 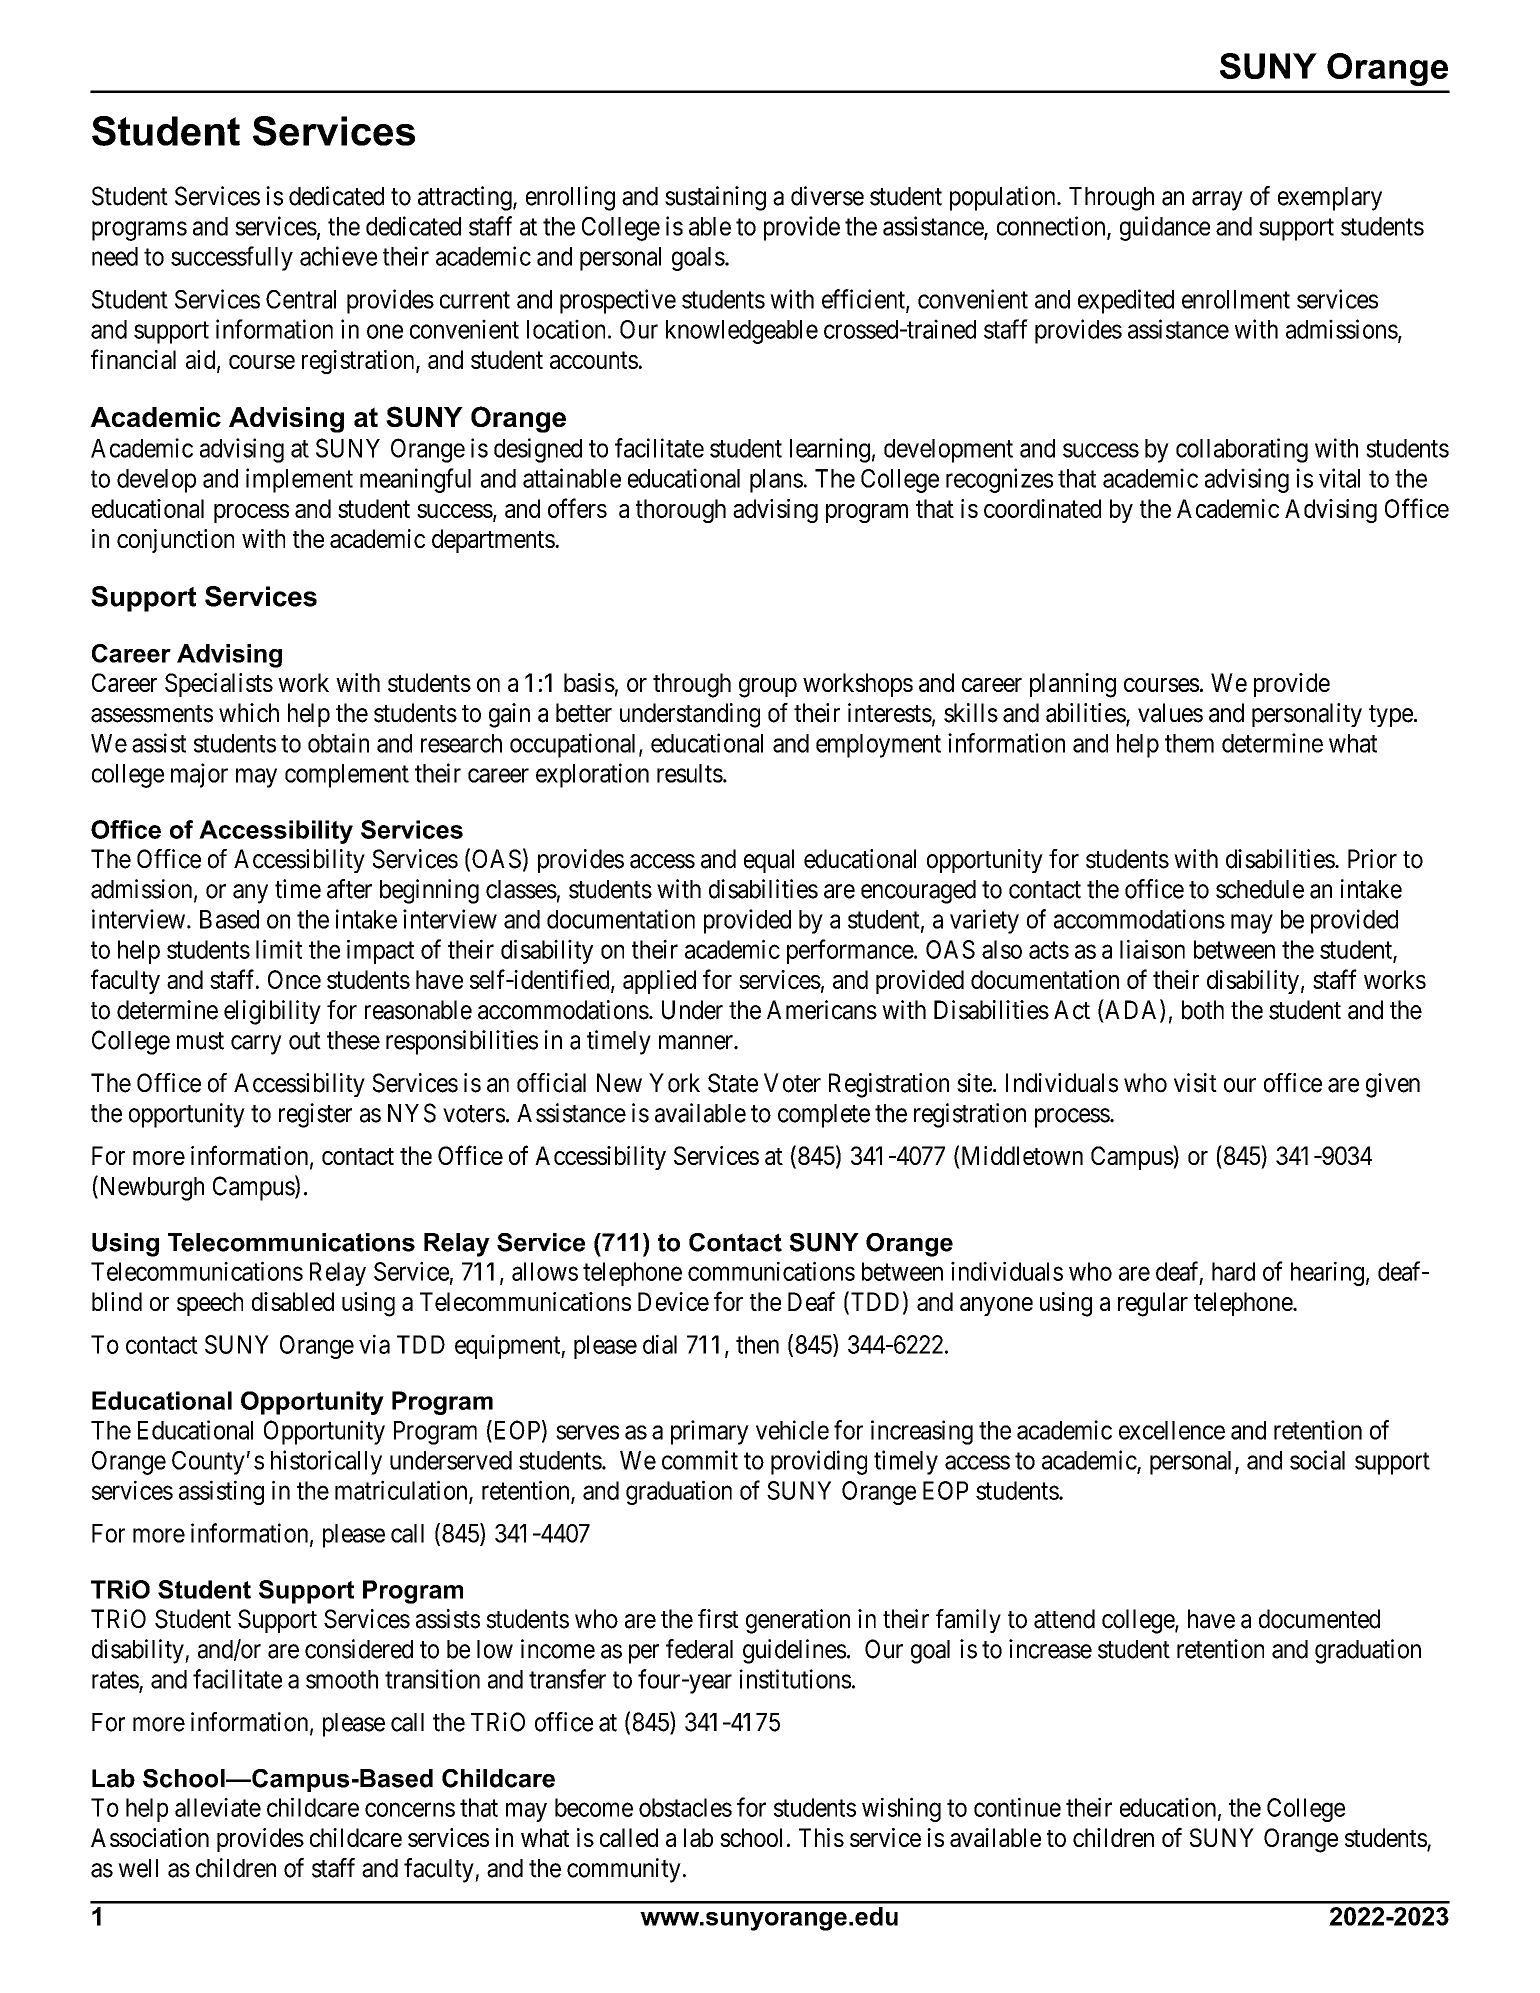 What do you see at coordinates (1217, 201) in the document?
I see `array` at bounding box center [1217, 201].
